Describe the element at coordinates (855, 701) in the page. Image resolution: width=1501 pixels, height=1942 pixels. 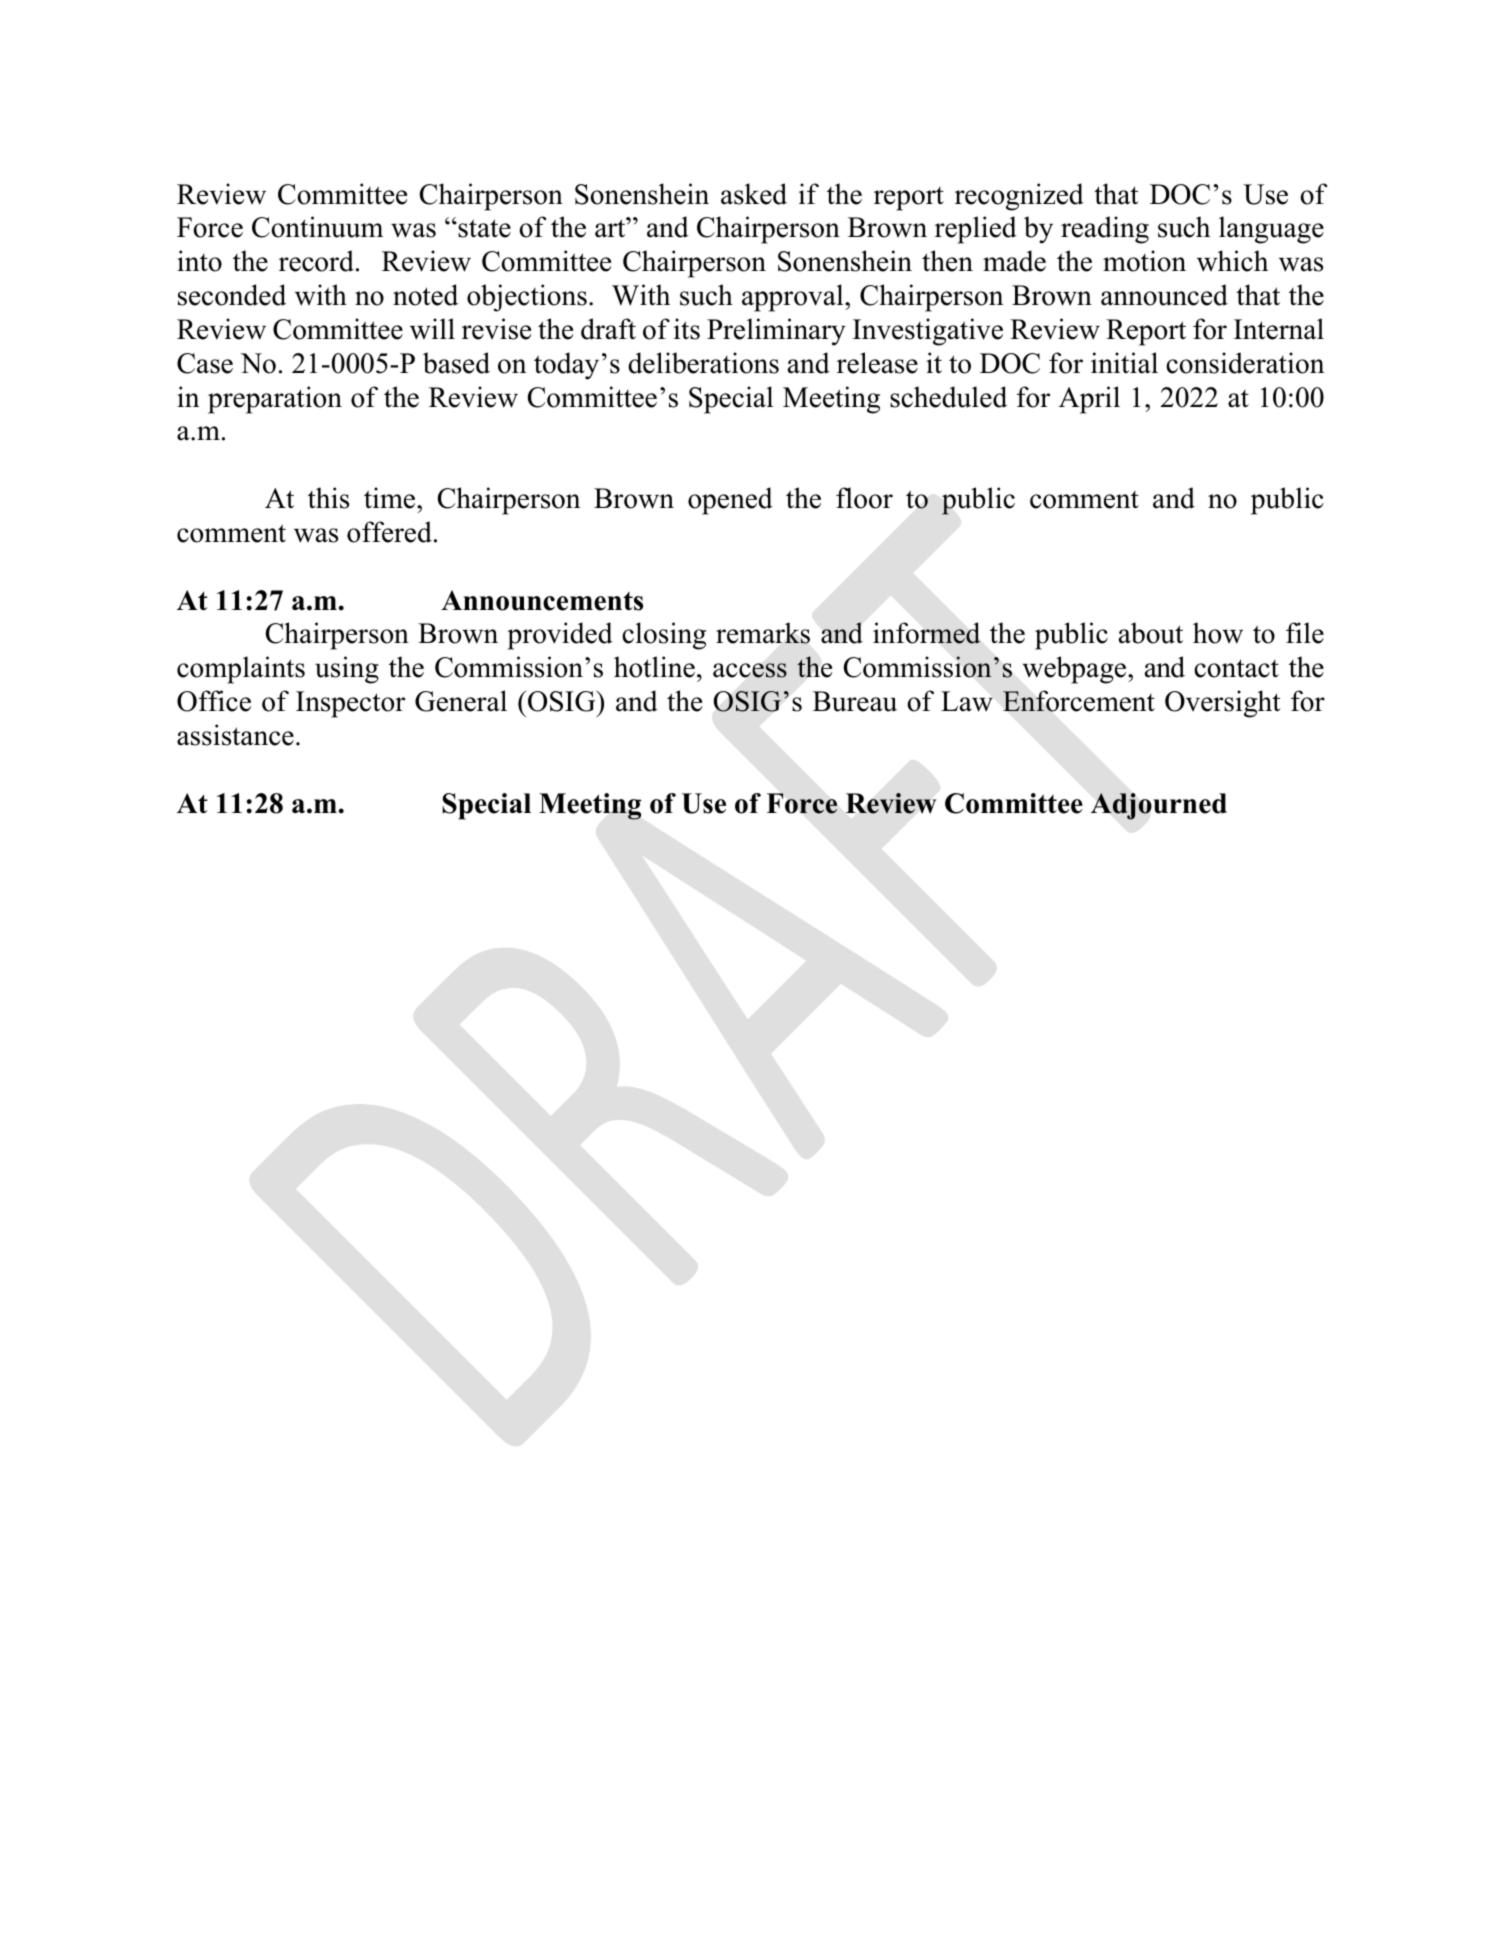
I see `Bureau` at that location.
